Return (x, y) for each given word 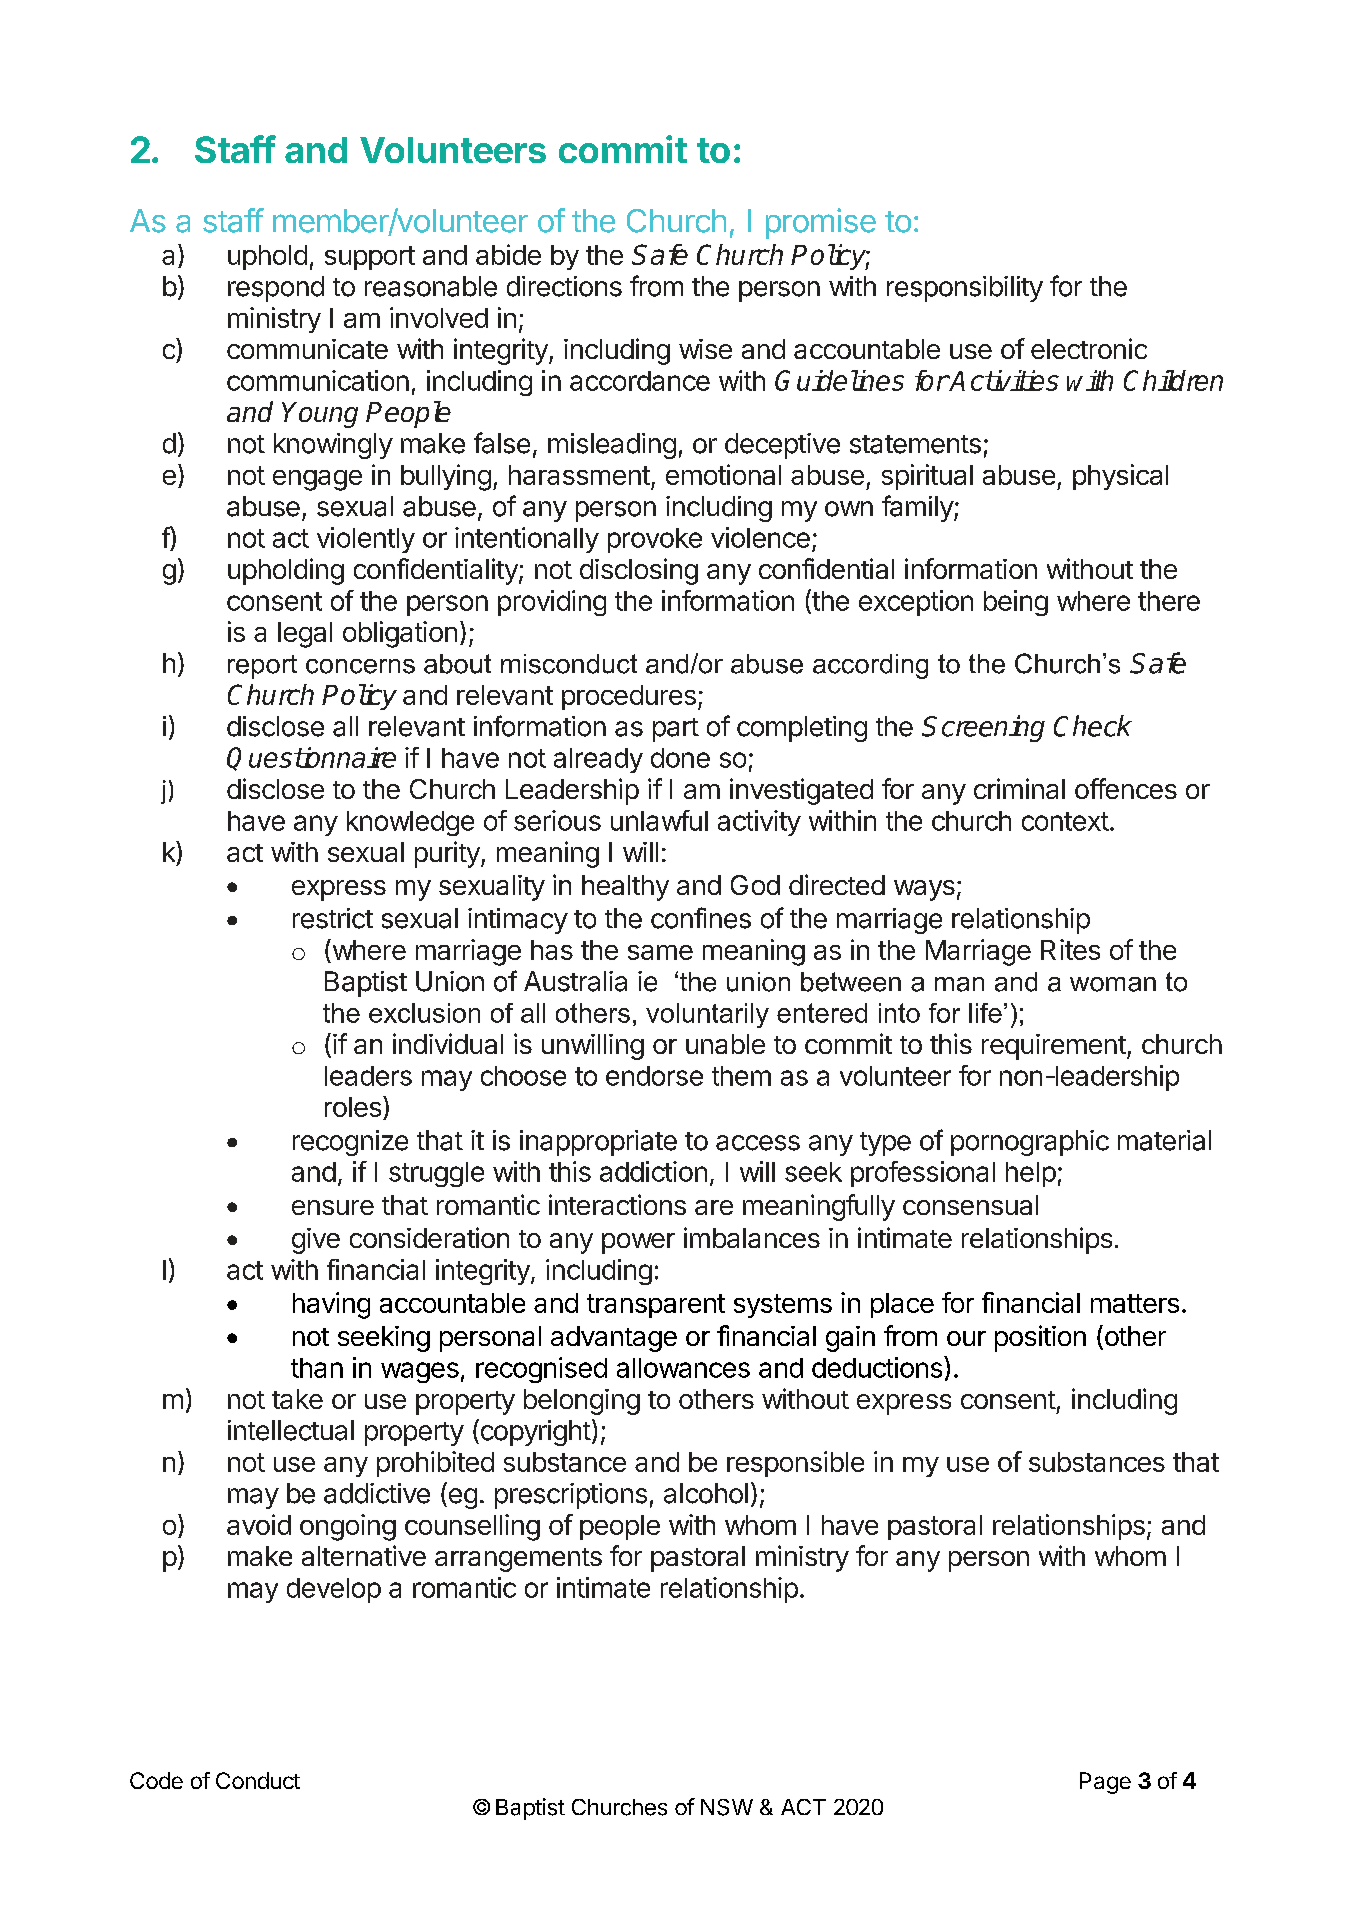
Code (156, 1780)
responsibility (965, 289)
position (1040, 1338)
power (638, 1243)
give (316, 1241)
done (680, 758)
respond (276, 289)
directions (564, 286)
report (262, 667)
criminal (1019, 788)
